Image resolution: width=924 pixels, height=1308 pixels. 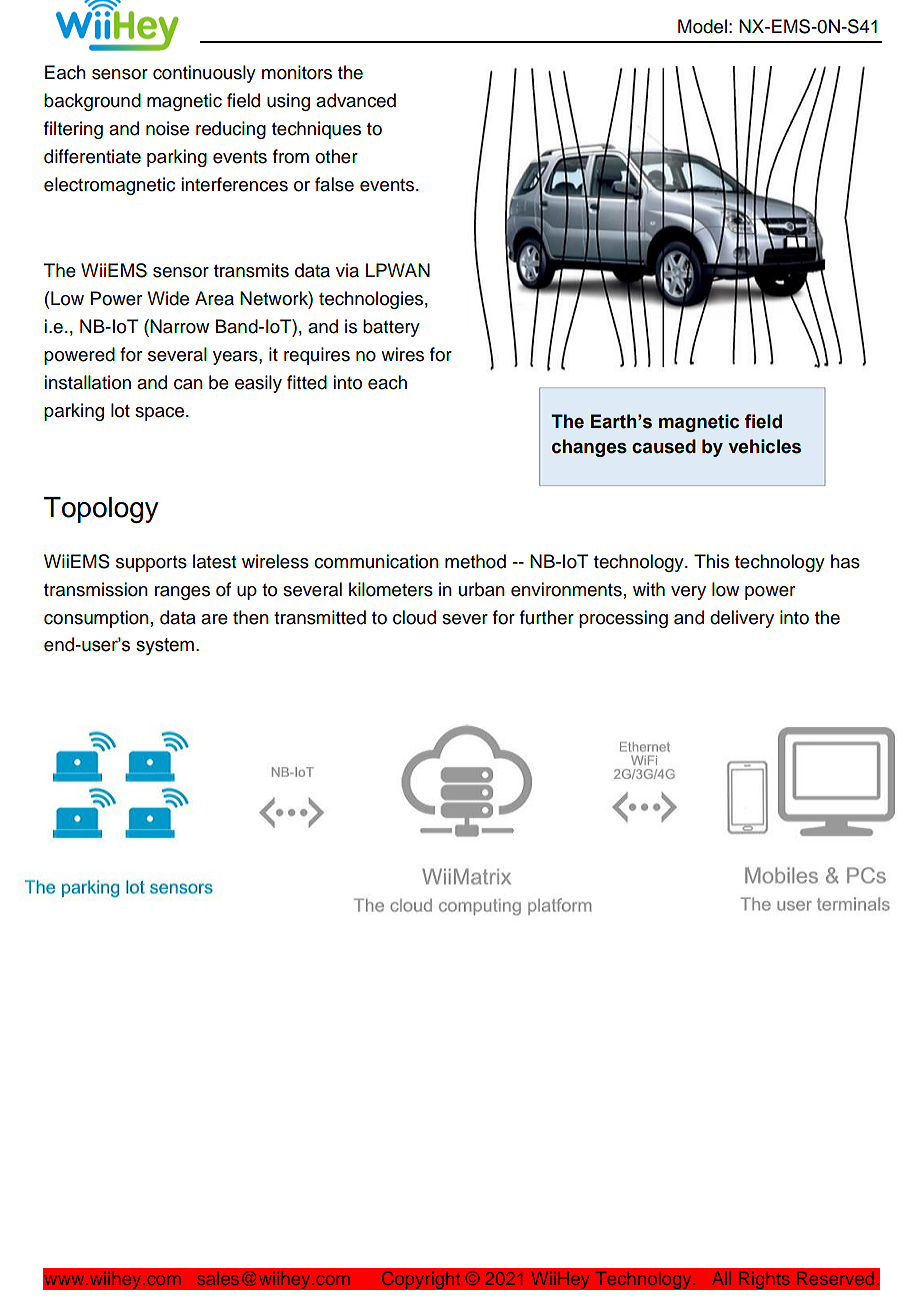 I want to click on further, so click(x=547, y=617).
